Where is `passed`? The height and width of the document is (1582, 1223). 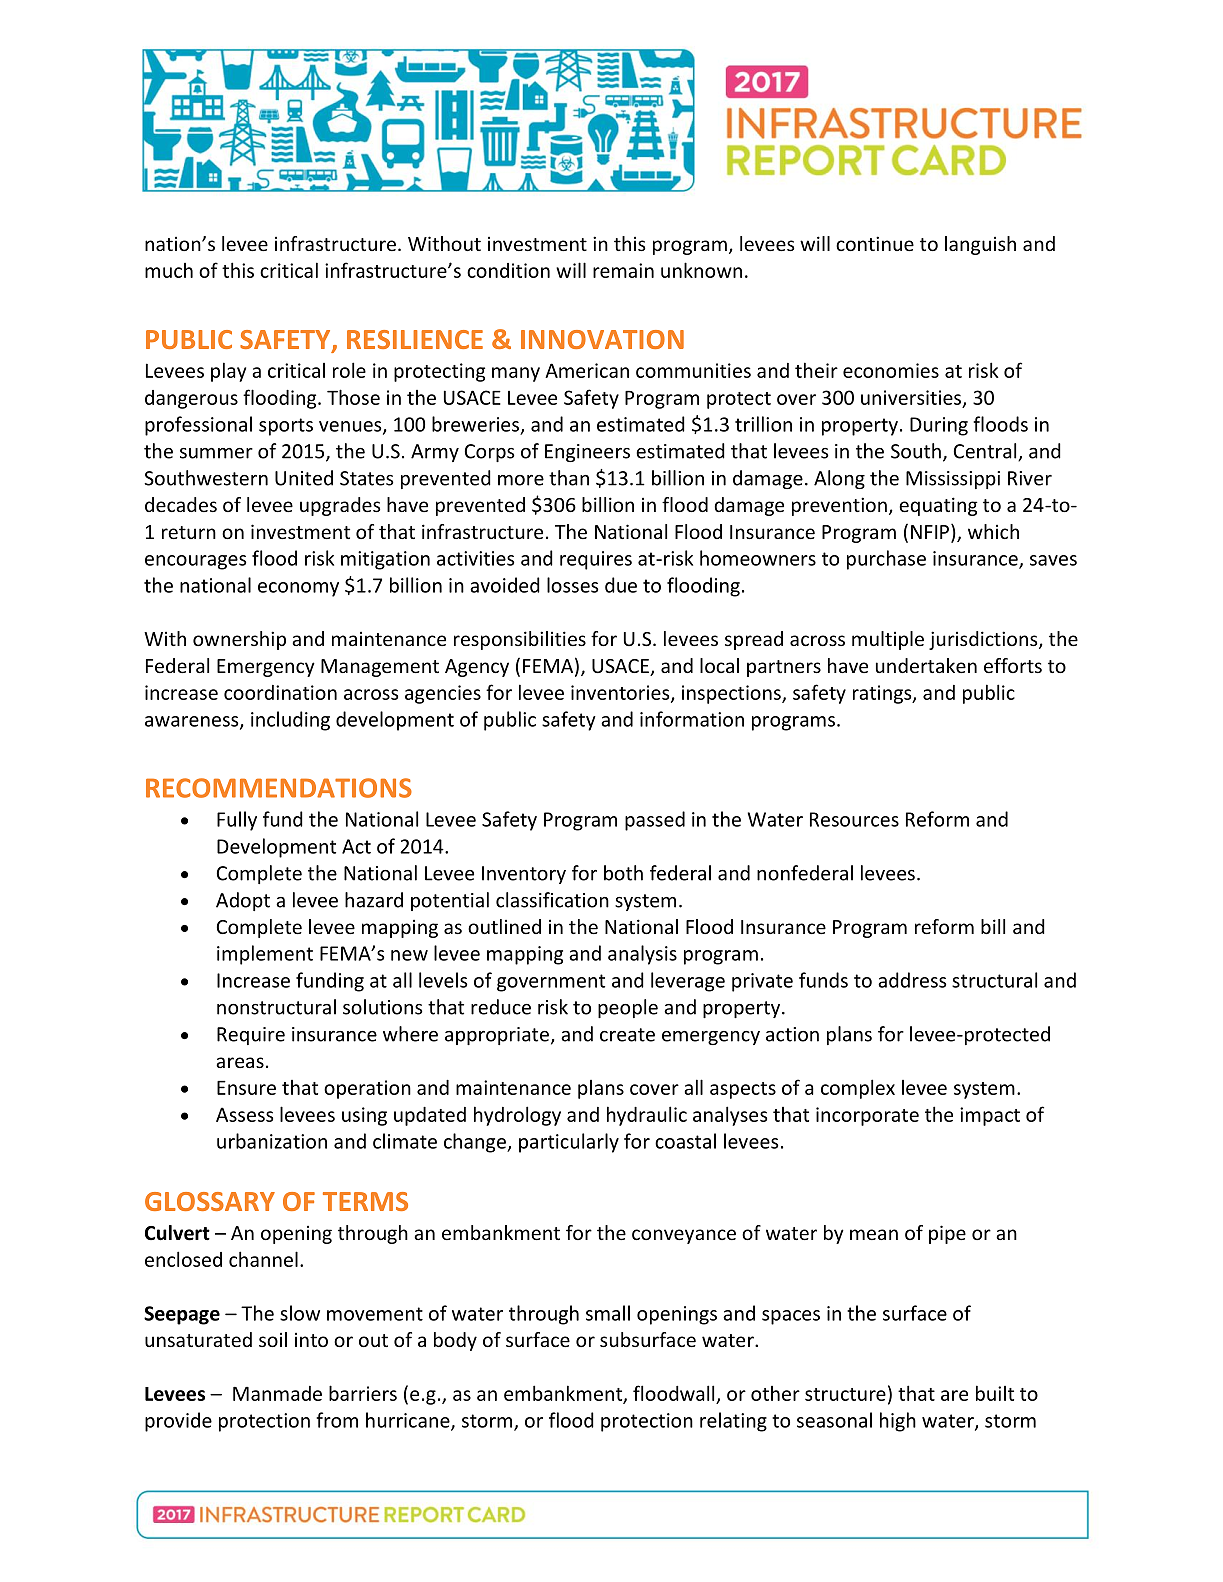 passed is located at coordinates (655, 821).
